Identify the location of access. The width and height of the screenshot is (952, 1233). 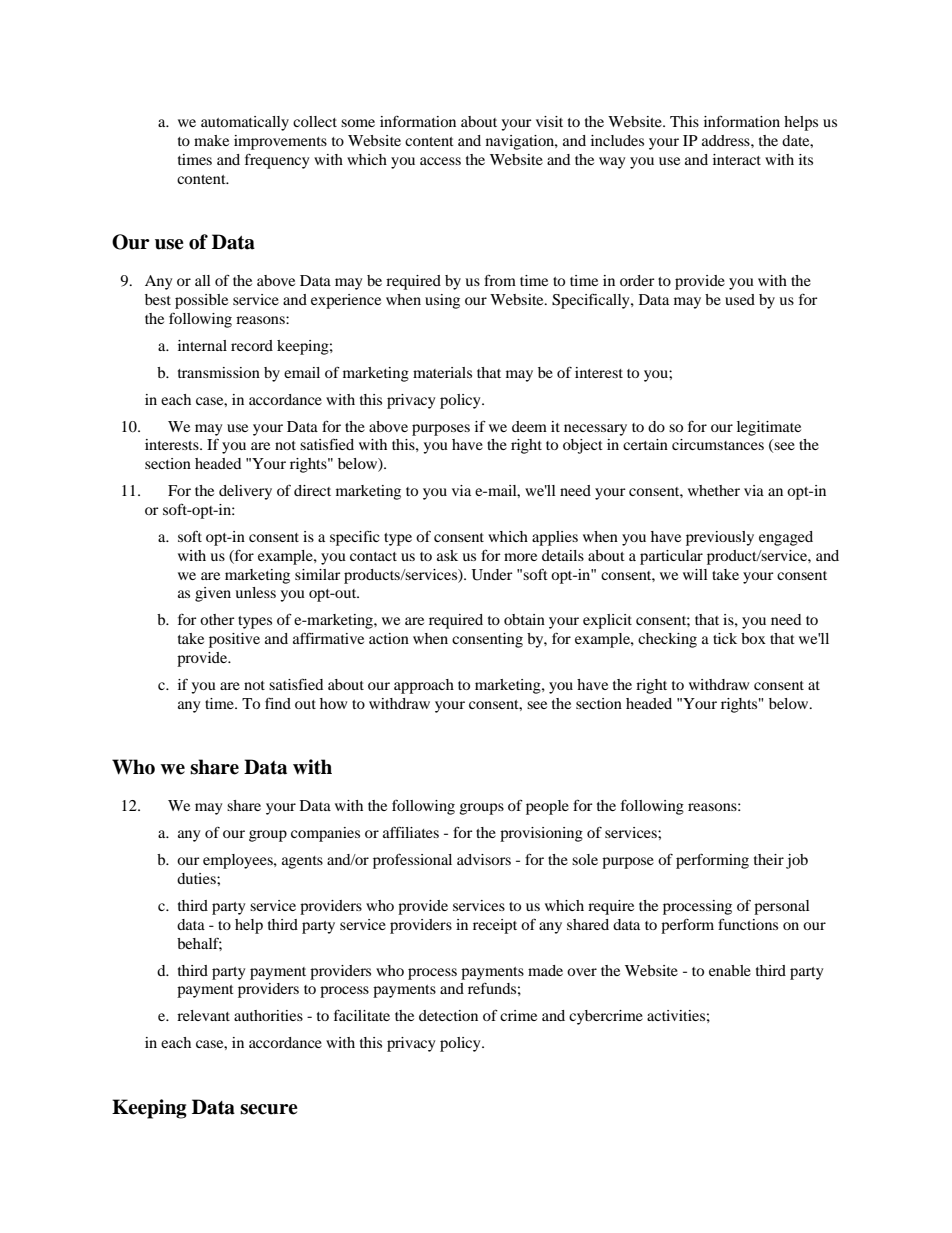
(440, 161).
